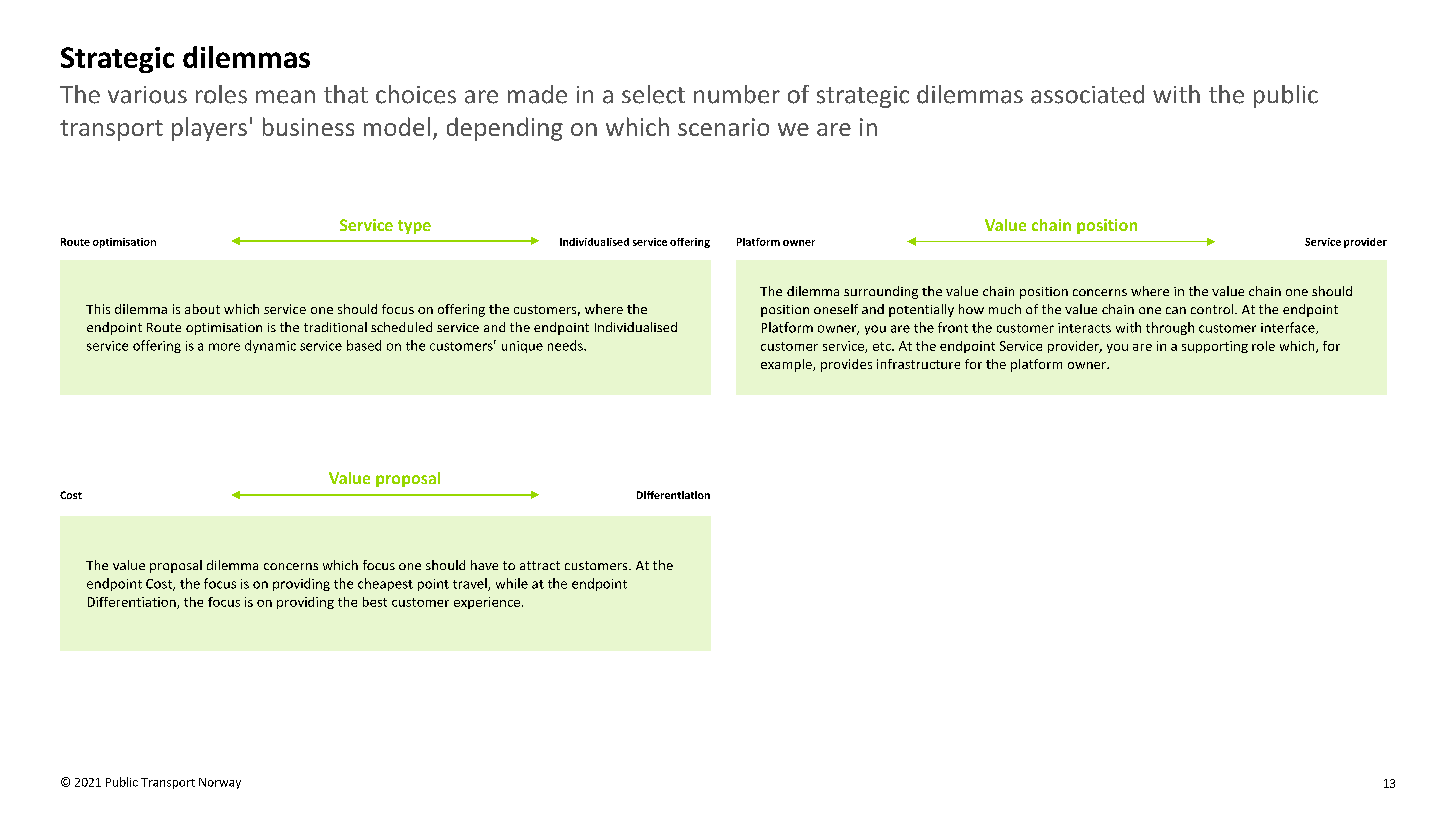 The image size is (1456, 819). What do you see at coordinates (1170, 328) in the document?
I see `through` at bounding box center [1170, 328].
